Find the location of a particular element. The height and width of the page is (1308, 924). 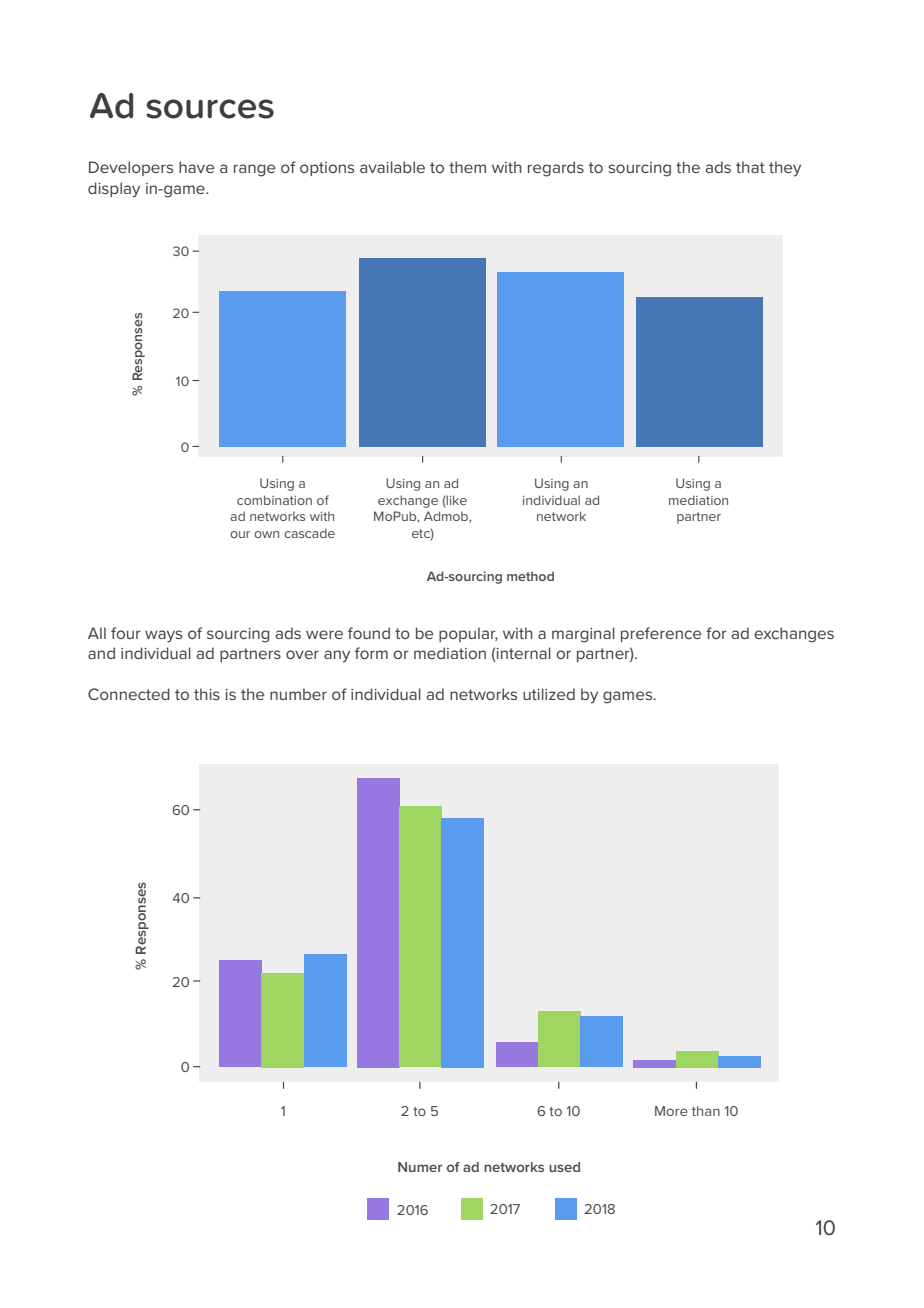

that is located at coordinates (750, 167).
